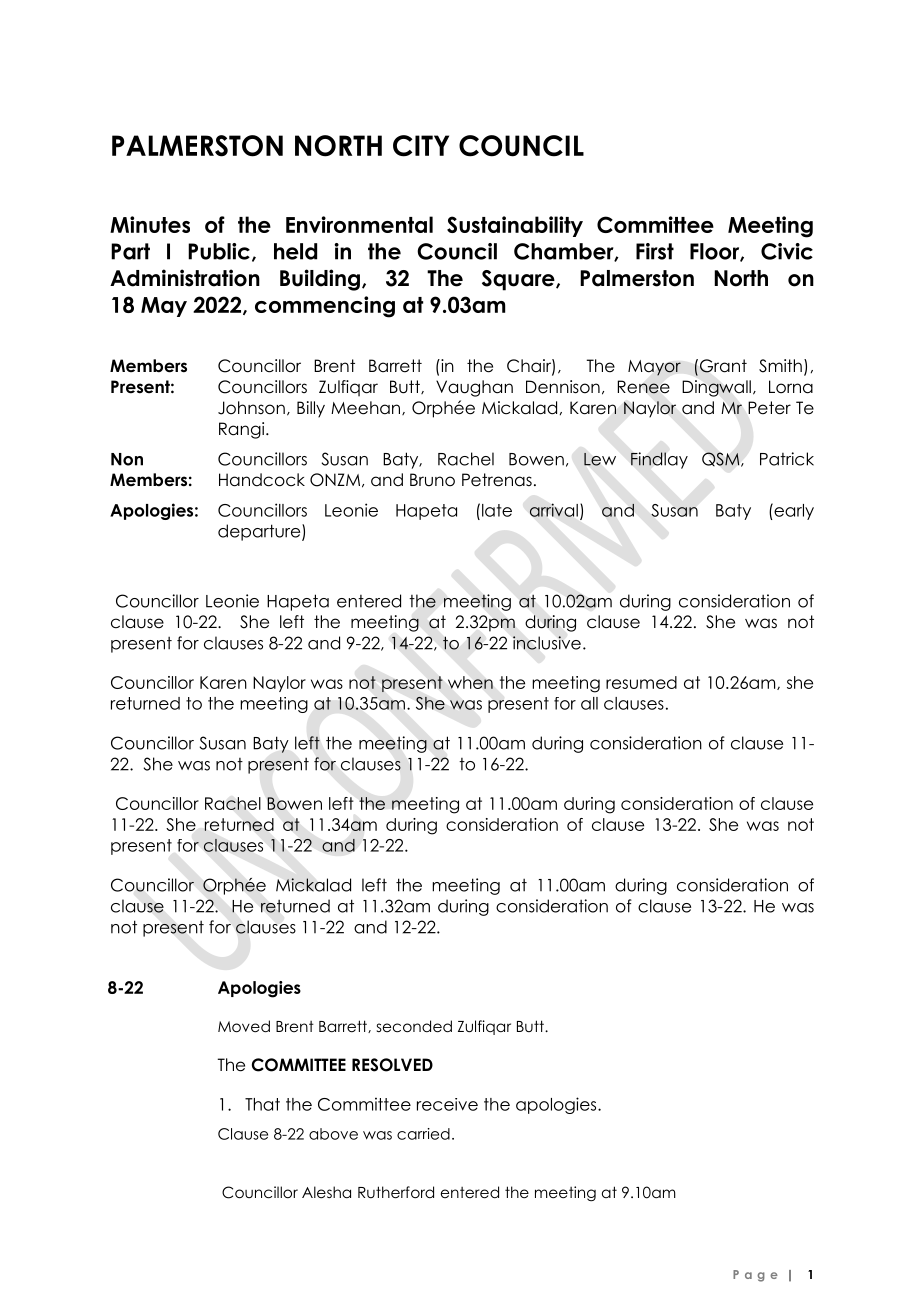  I want to click on Minutes, so click(150, 224).
